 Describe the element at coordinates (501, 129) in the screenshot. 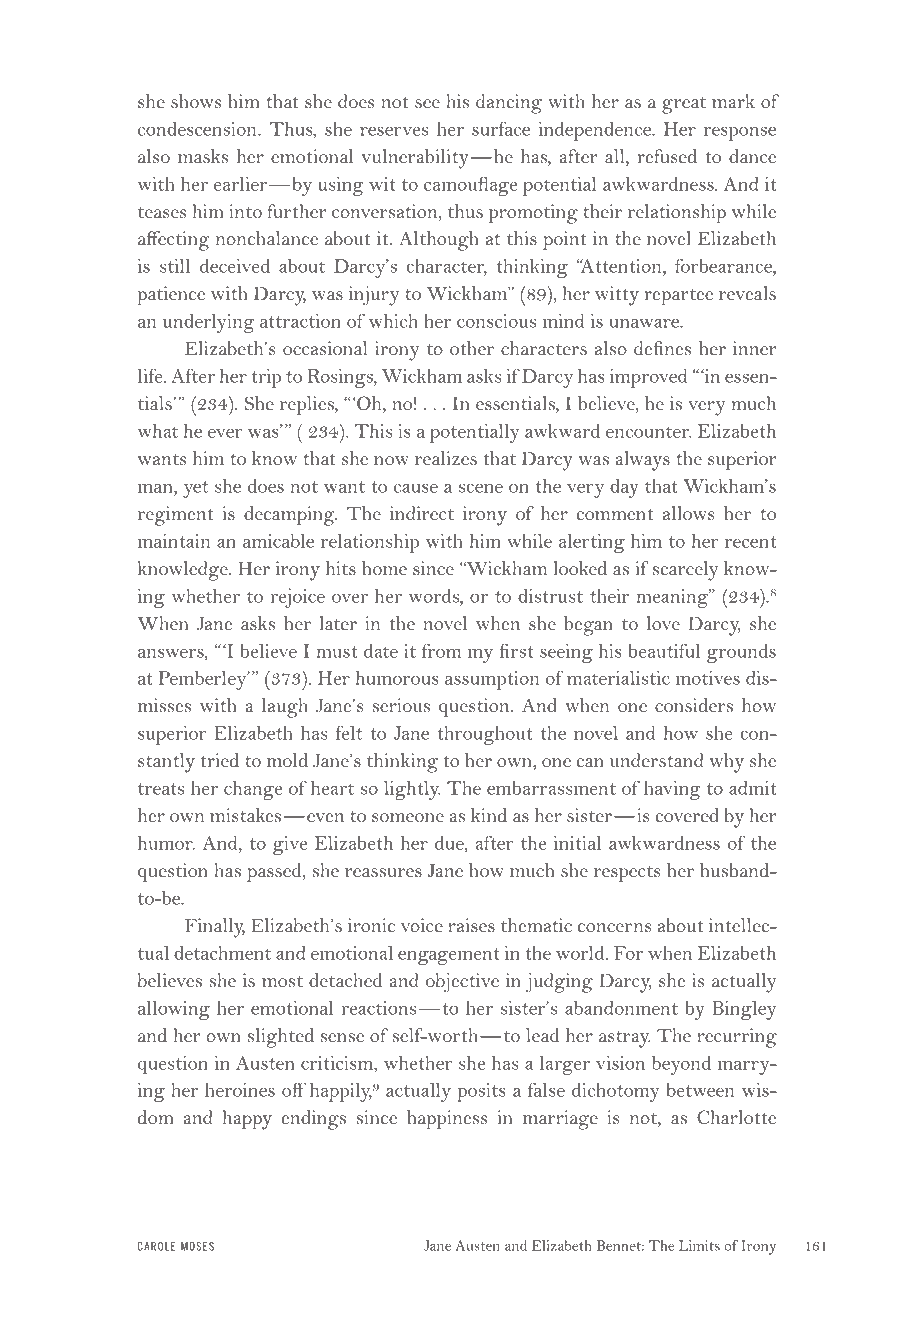

I see `surface` at that location.
